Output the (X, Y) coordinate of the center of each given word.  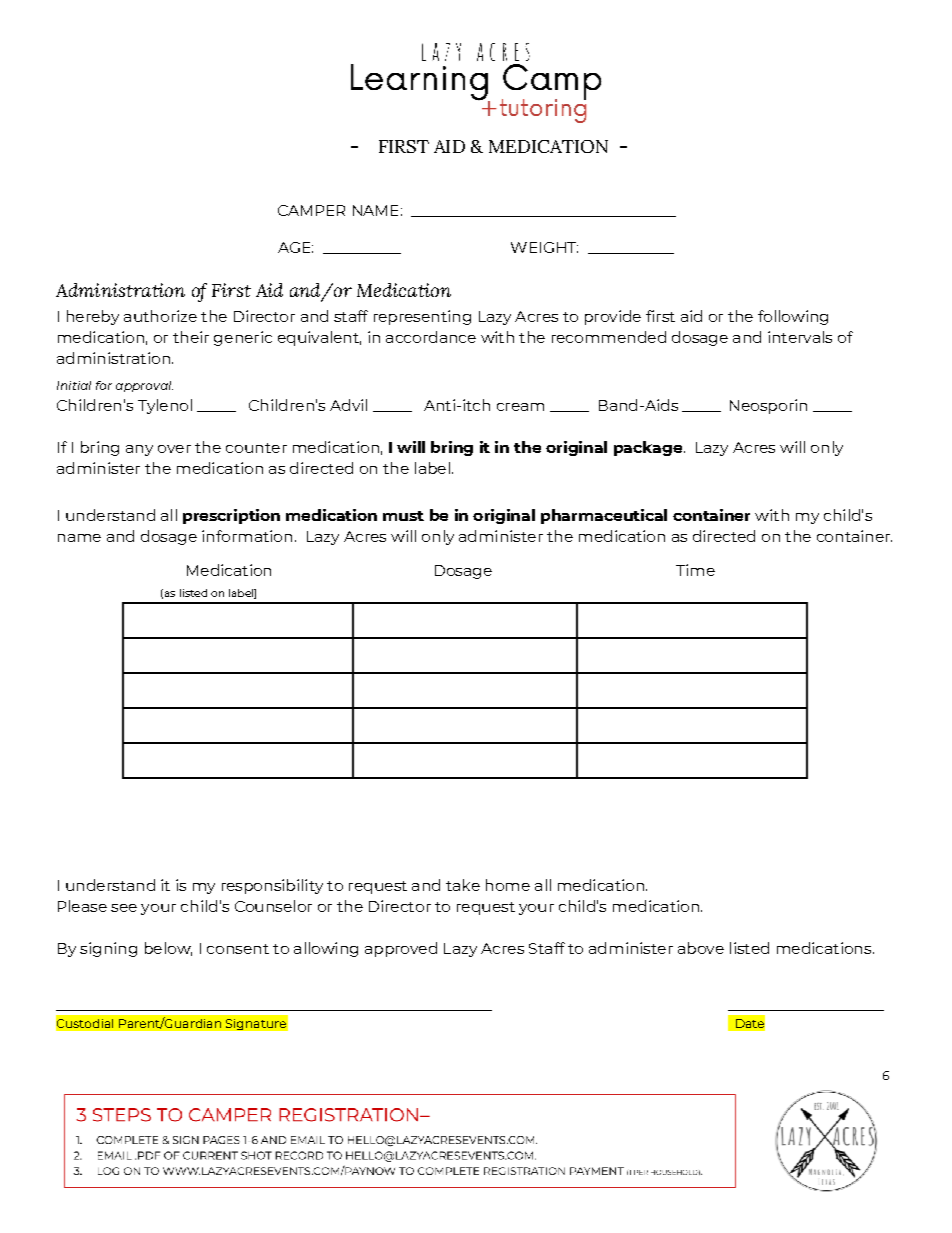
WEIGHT (544, 247)
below (168, 949)
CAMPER (311, 210)
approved (401, 949)
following (793, 317)
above (701, 948)
